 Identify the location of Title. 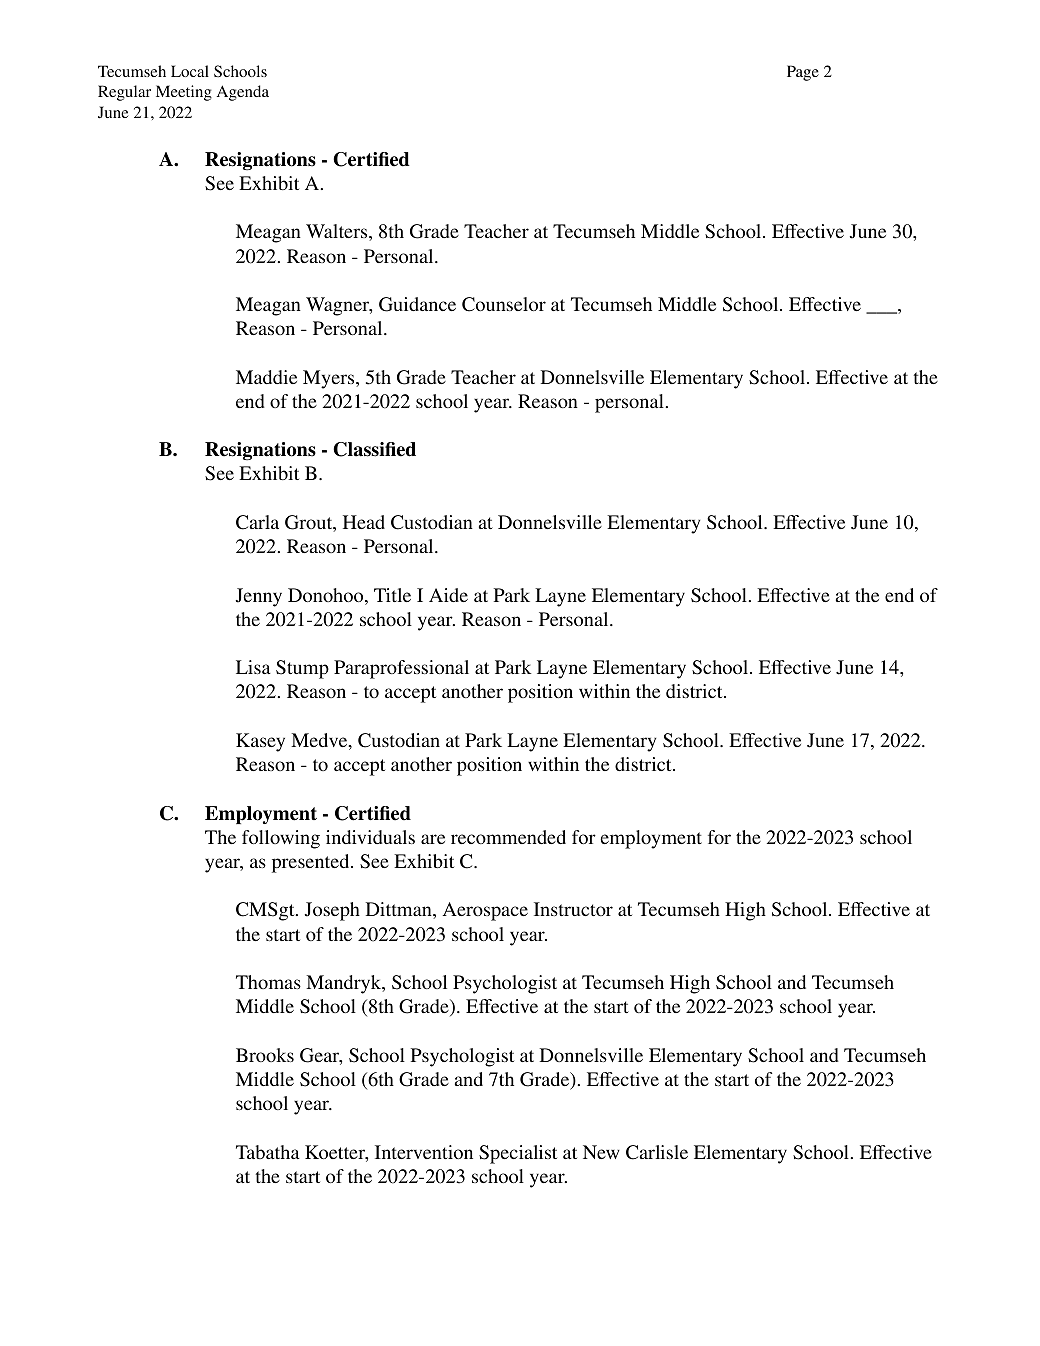
(392, 595).
